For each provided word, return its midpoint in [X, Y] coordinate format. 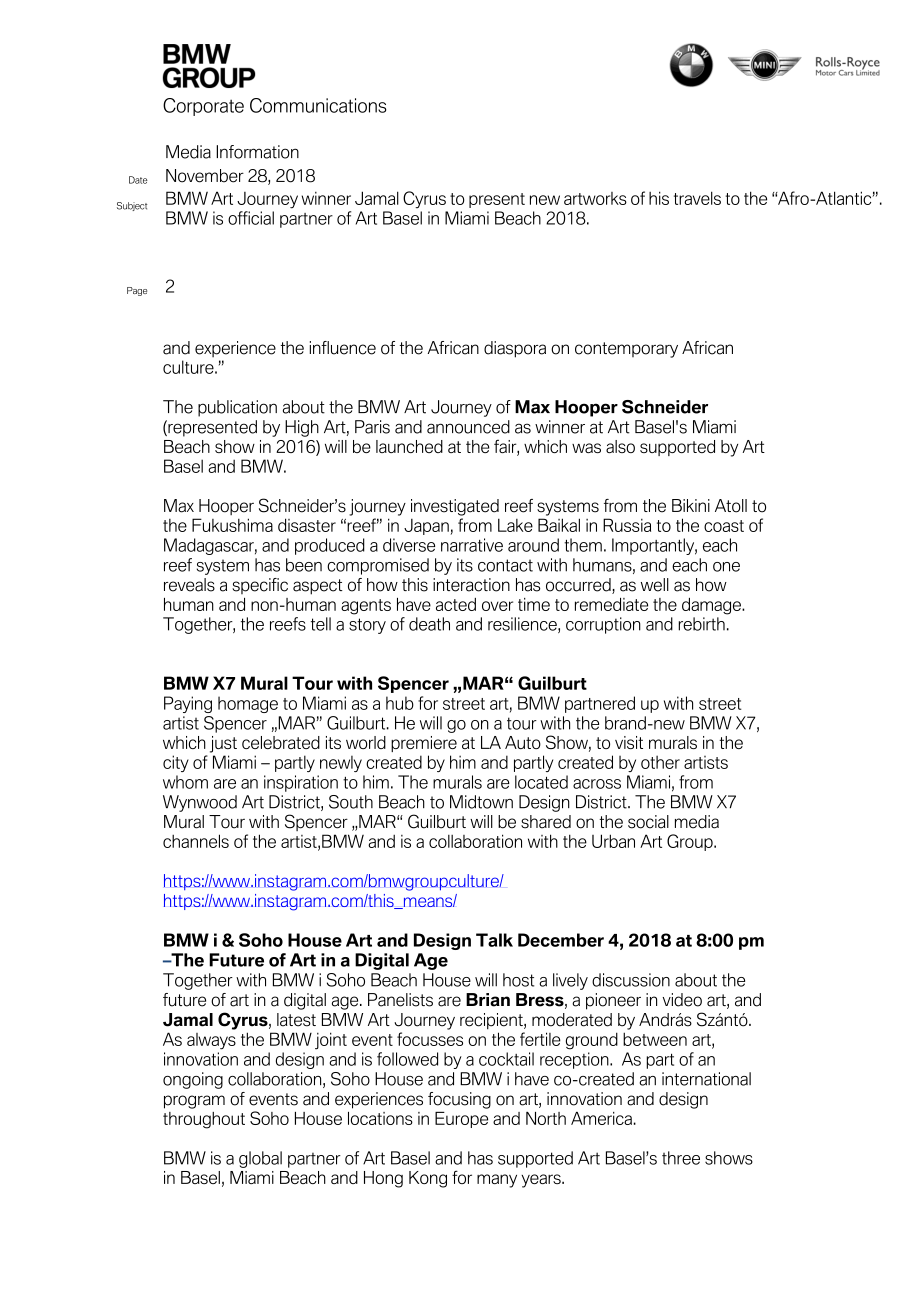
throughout [204, 1120]
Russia [627, 525]
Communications [318, 105]
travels [697, 198]
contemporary [626, 350]
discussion [631, 980]
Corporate [203, 107]
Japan [426, 527]
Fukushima [232, 525]
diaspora [515, 349]
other [660, 762]
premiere [424, 744]
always [211, 1041]
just [223, 744]
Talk [494, 940]
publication [237, 408]
